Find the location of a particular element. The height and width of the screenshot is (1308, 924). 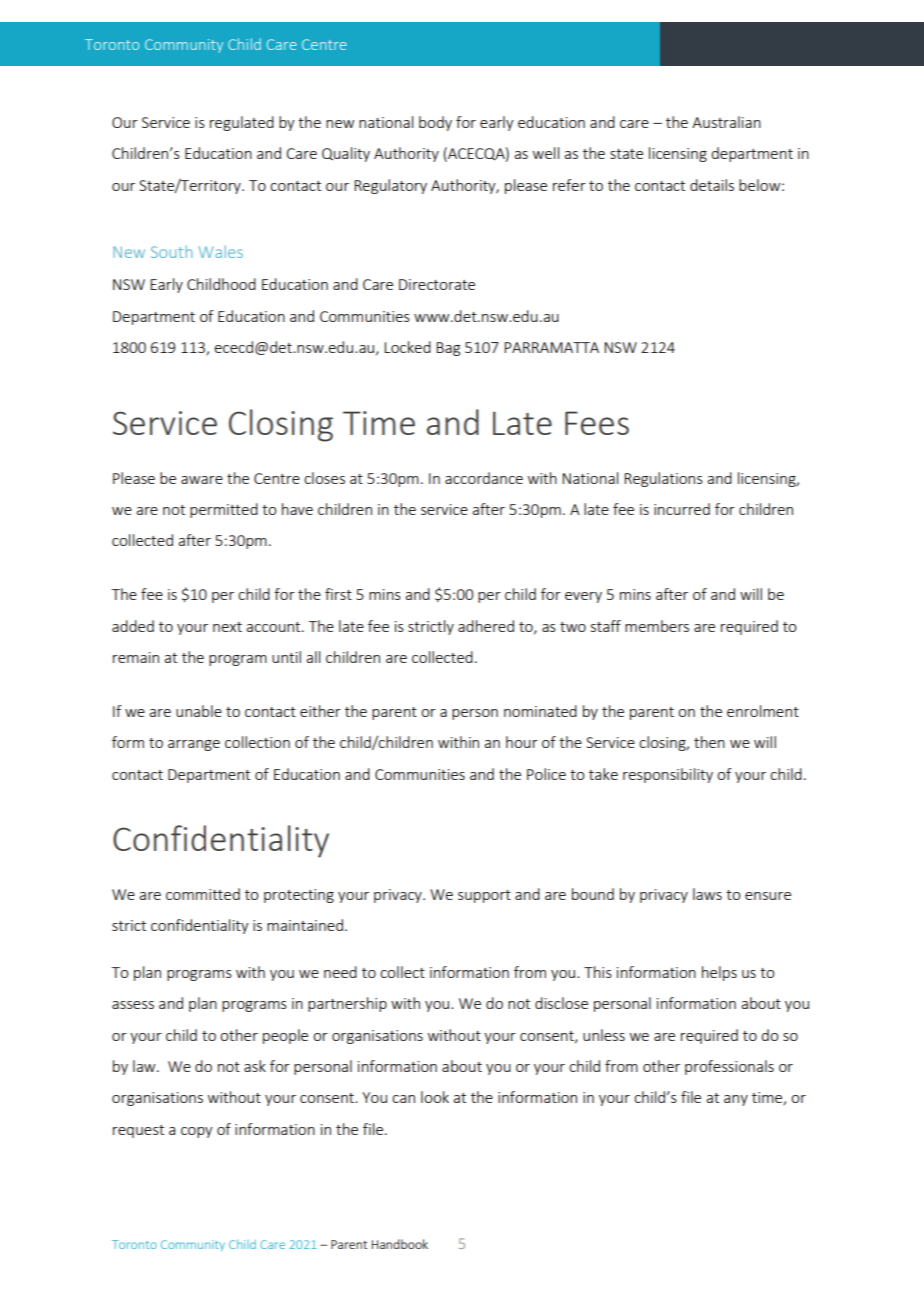

committed is located at coordinates (203, 894).
